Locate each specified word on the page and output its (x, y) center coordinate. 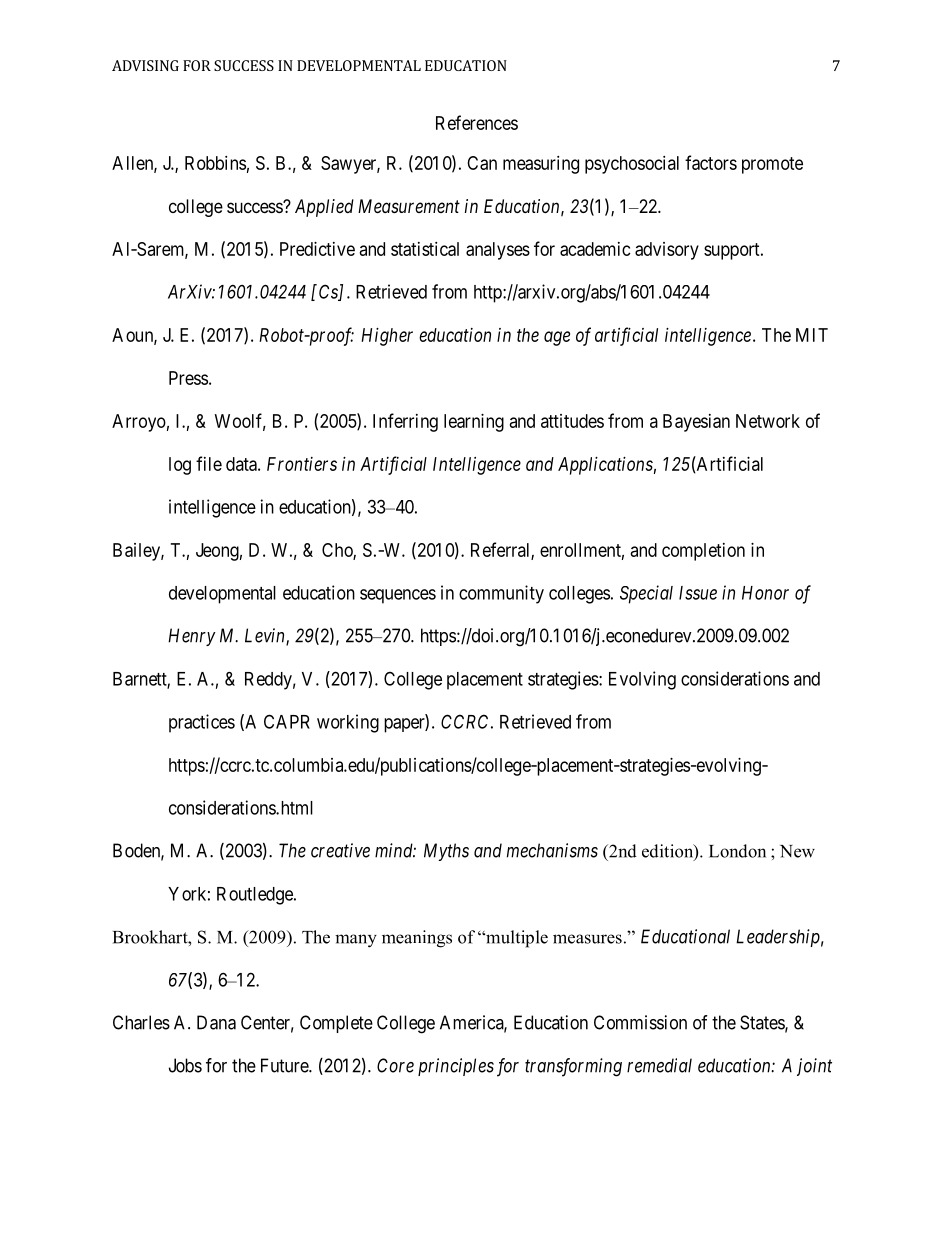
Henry (192, 637)
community (501, 594)
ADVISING (145, 65)
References (477, 122)
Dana (216, 1022)
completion (703, 552)
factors (711, 162)
